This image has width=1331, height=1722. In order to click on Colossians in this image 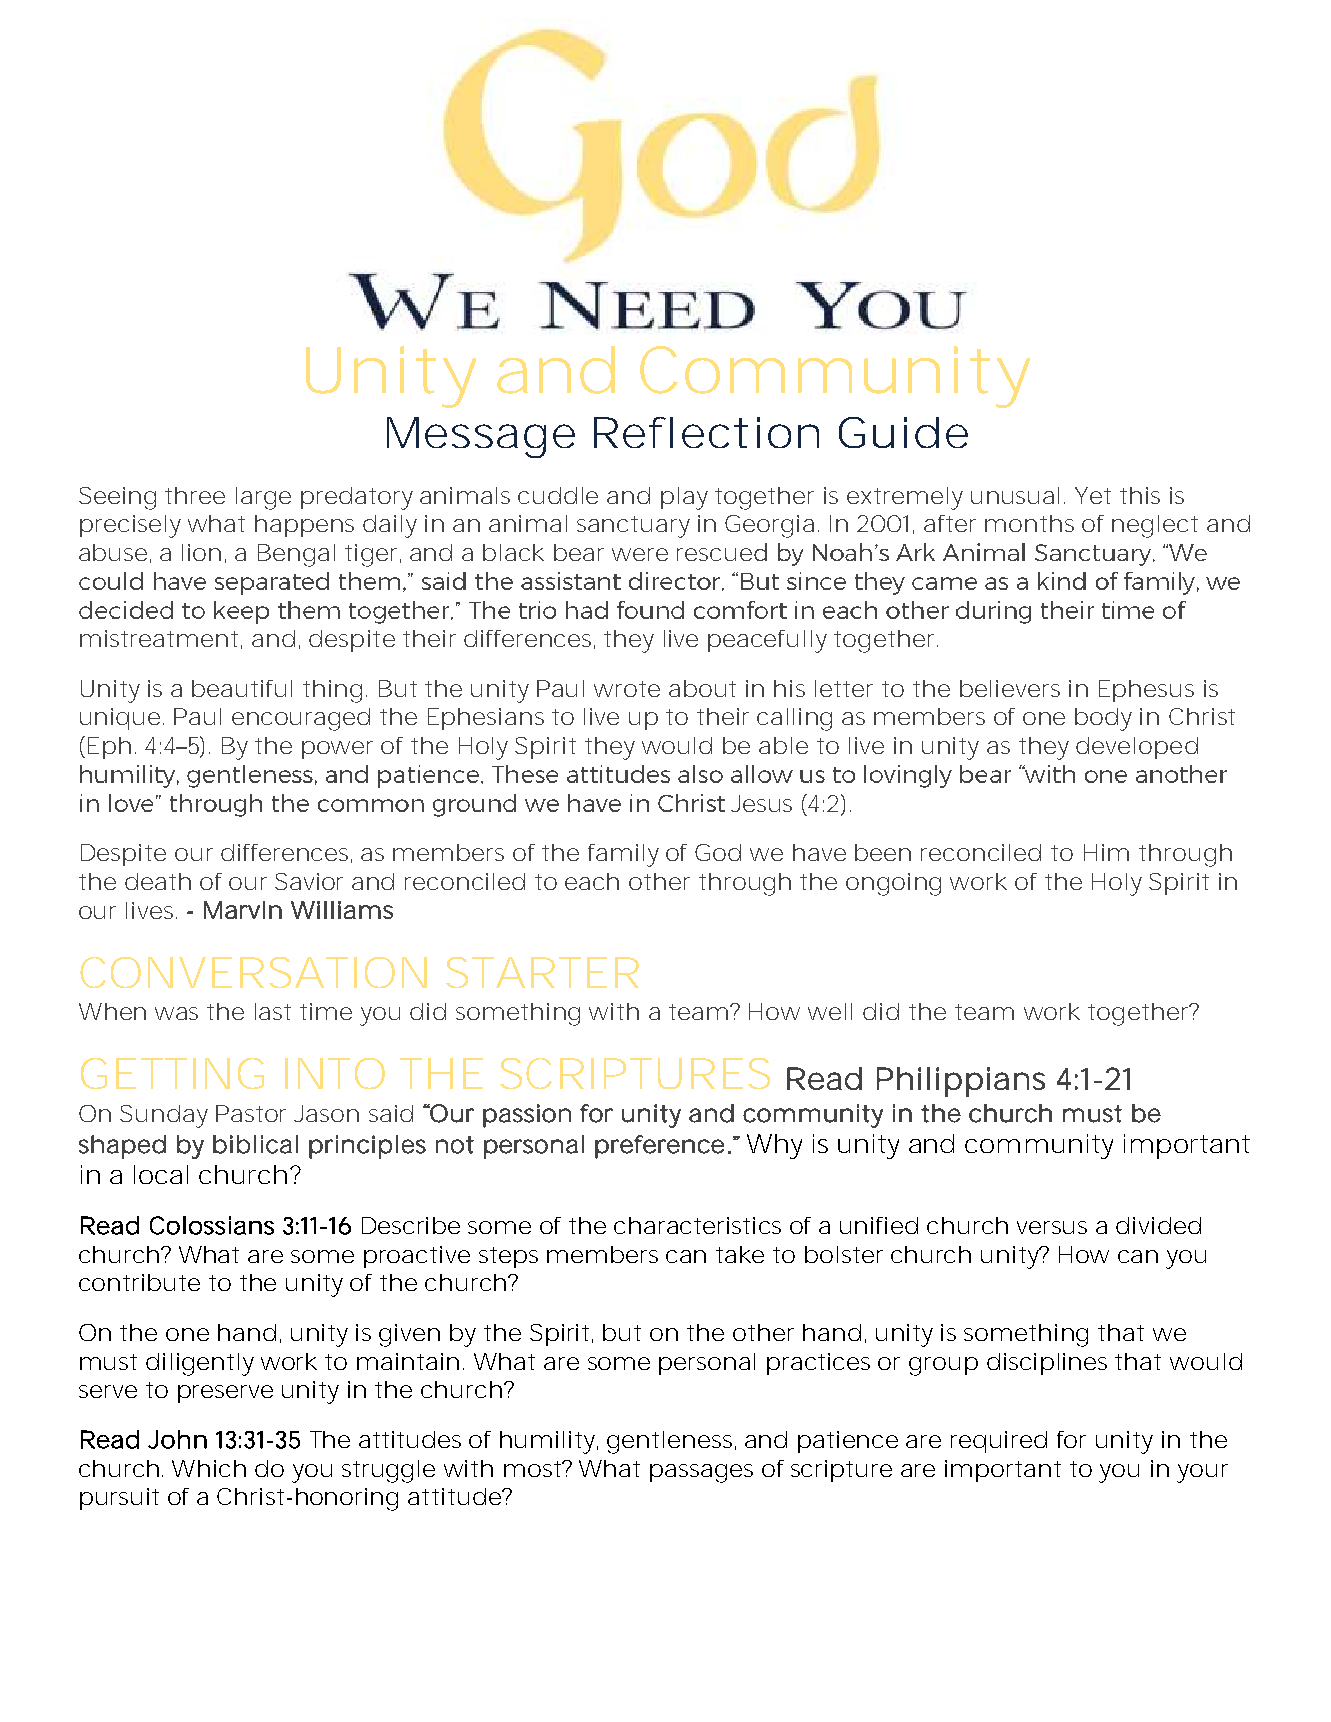, I will do `click(212, 1225)`.
